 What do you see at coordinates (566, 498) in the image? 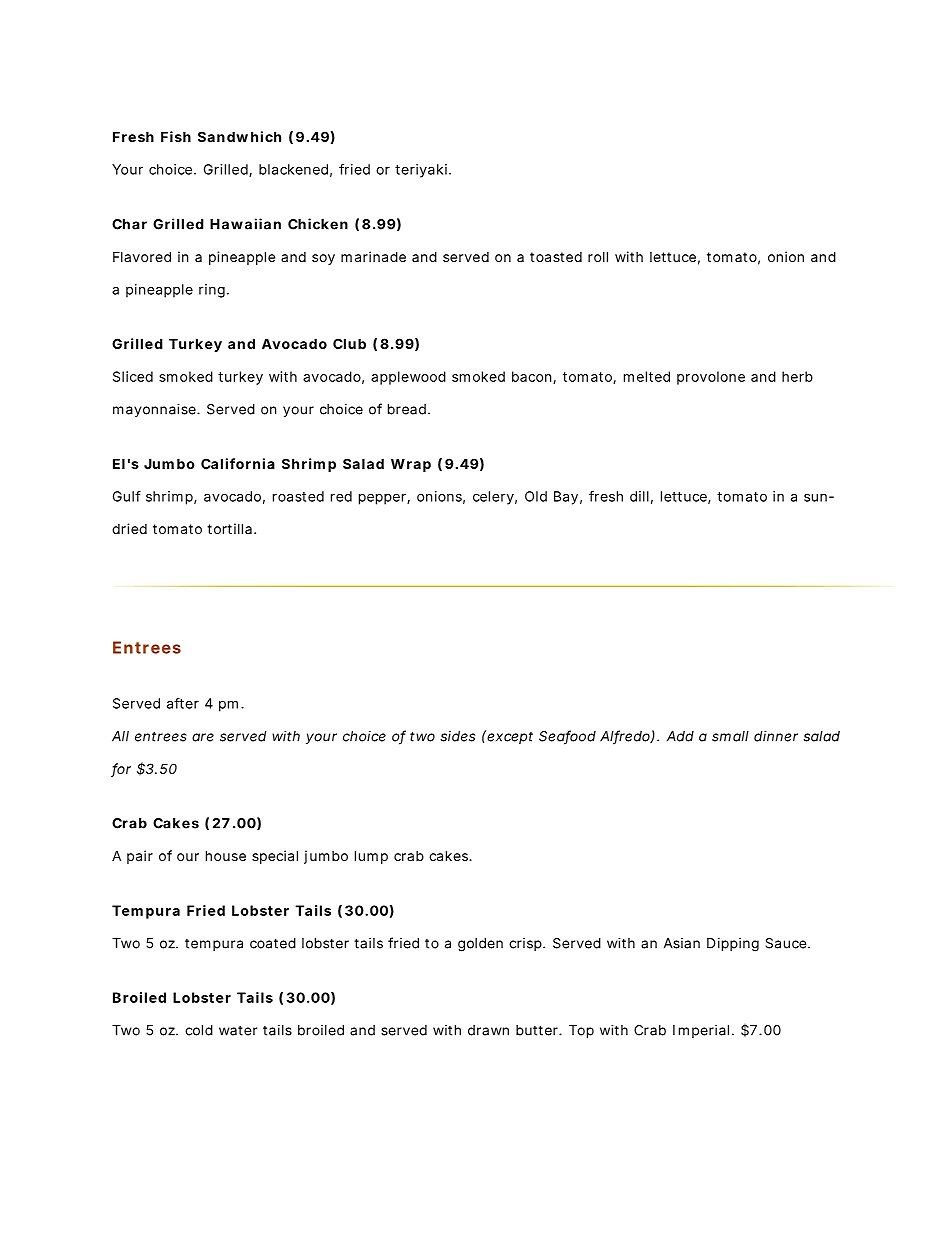
I see `Bay` at bounding box center [566, 498].
